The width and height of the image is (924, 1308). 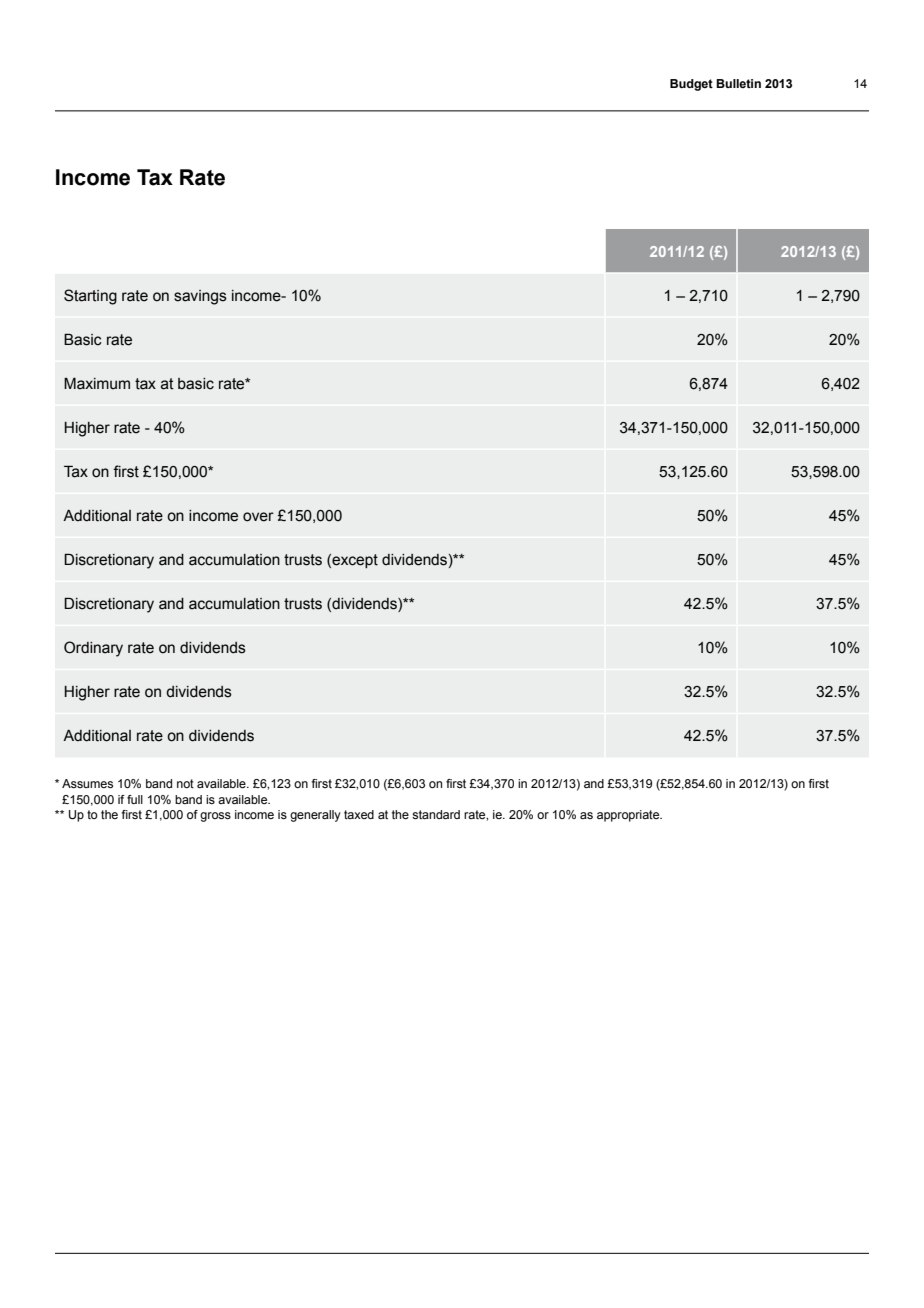 I want to click on Ordinary, so click(x=93, y=649).
